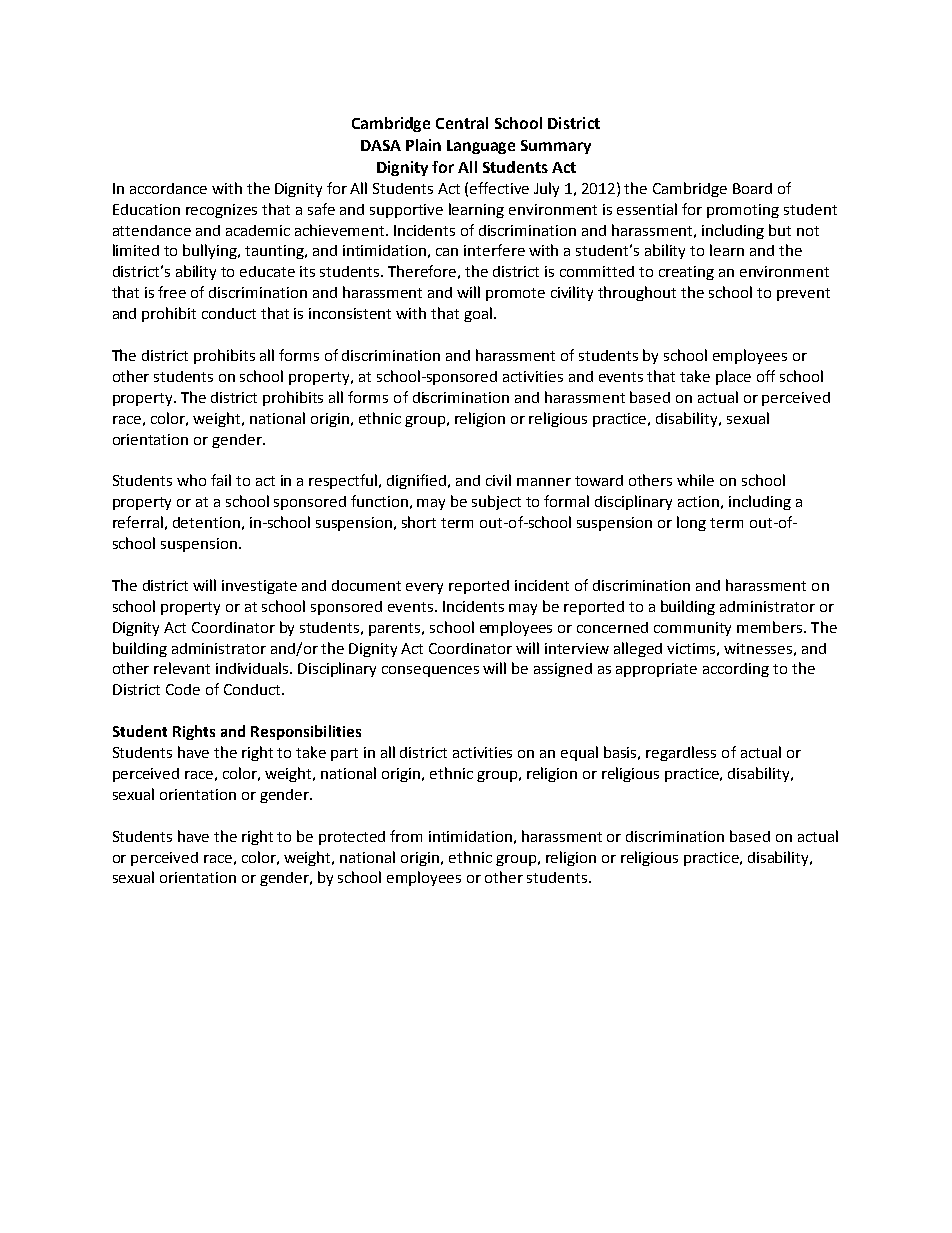  What do you see at coordinates (752, 188) in the screenshot?
I see `Board` at bounding box center [752, 188].
